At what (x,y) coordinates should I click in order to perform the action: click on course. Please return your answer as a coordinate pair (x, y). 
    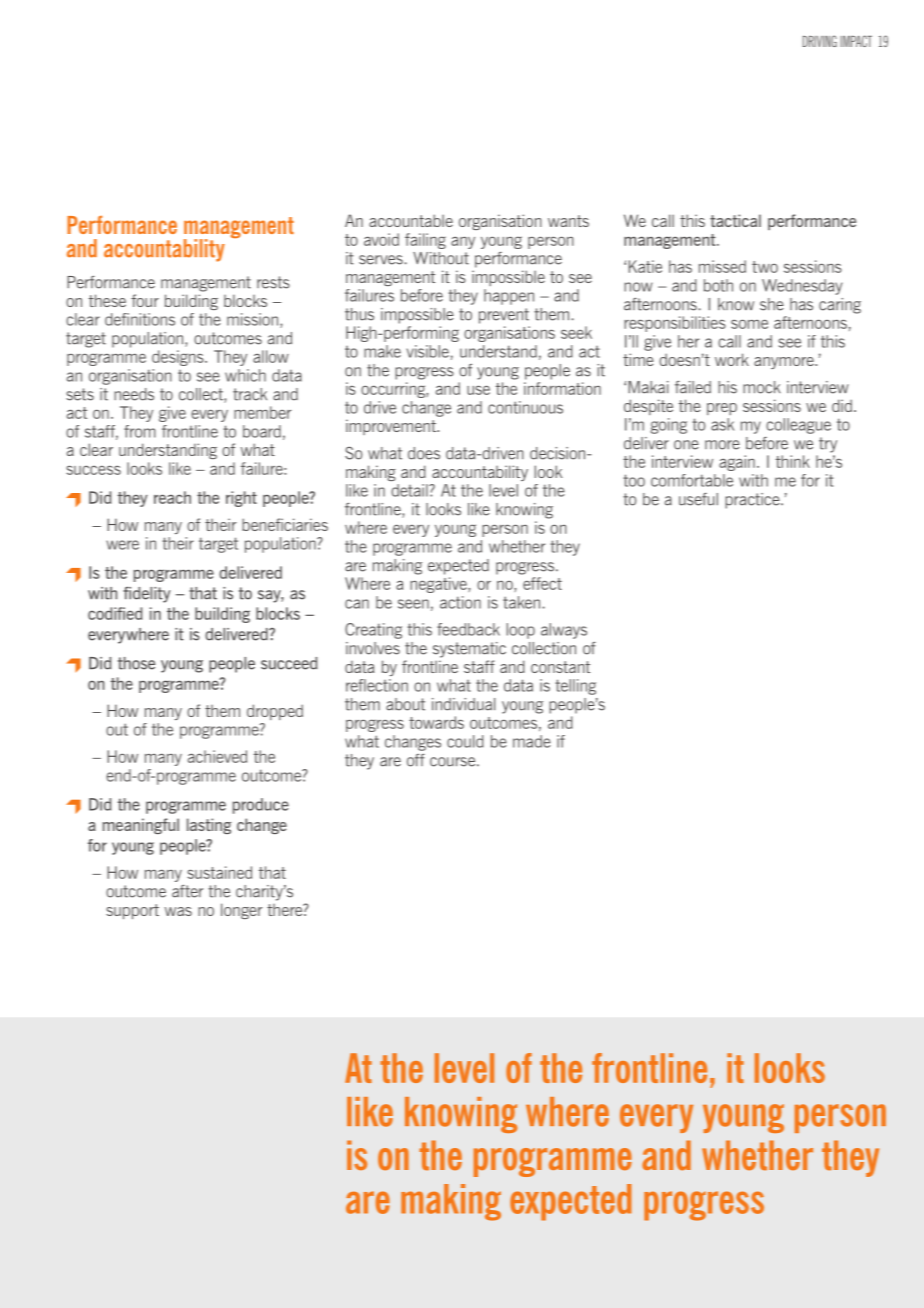
    Looking at the image, I should click on (454, 762).
